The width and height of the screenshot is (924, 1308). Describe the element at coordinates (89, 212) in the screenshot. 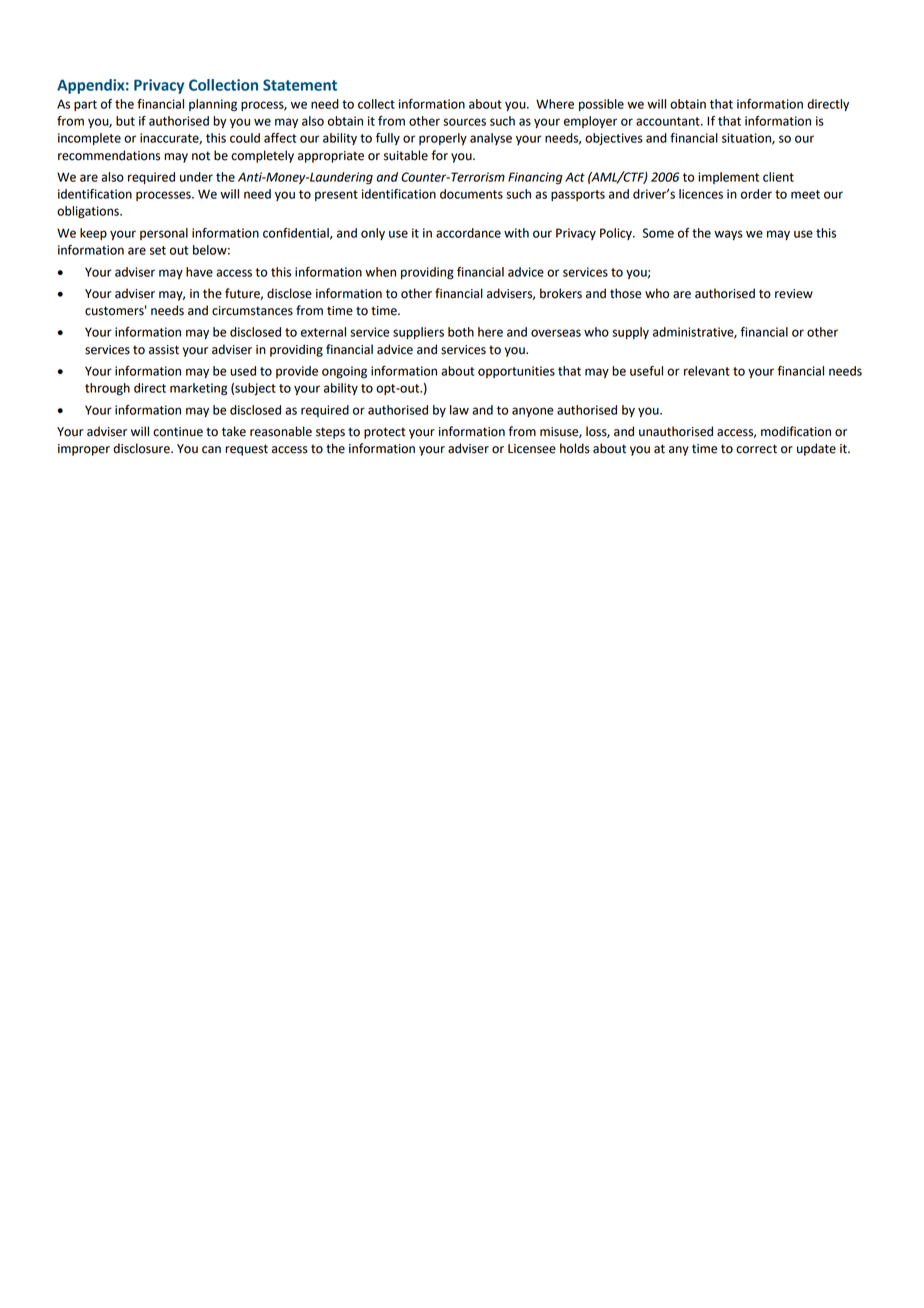

I see `obligations` at that location.
